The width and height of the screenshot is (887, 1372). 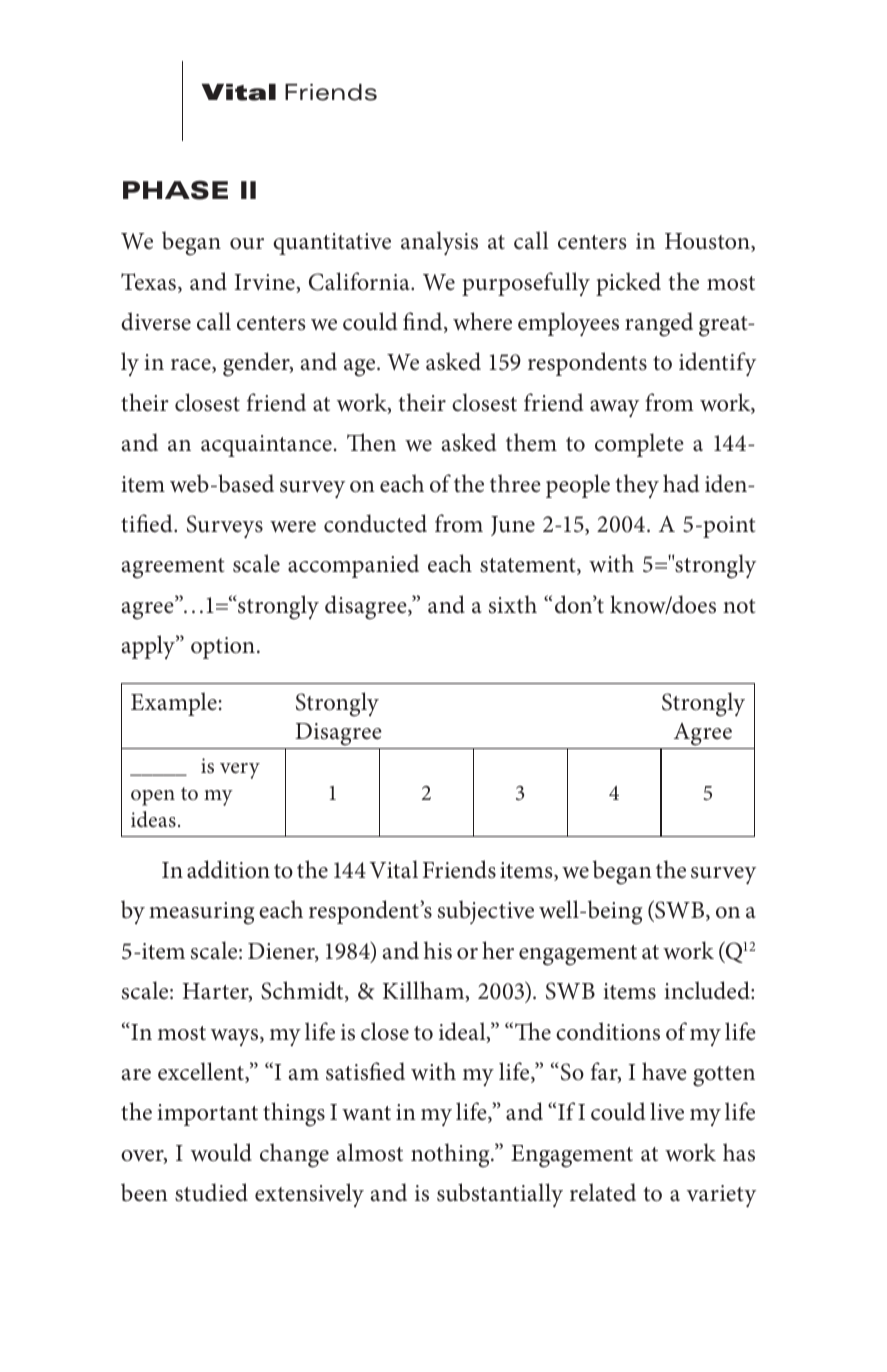 What do you see at coordinates (451, 1155) in the screenshot?
I see `nothing` at bounding box center [451, 1155].
